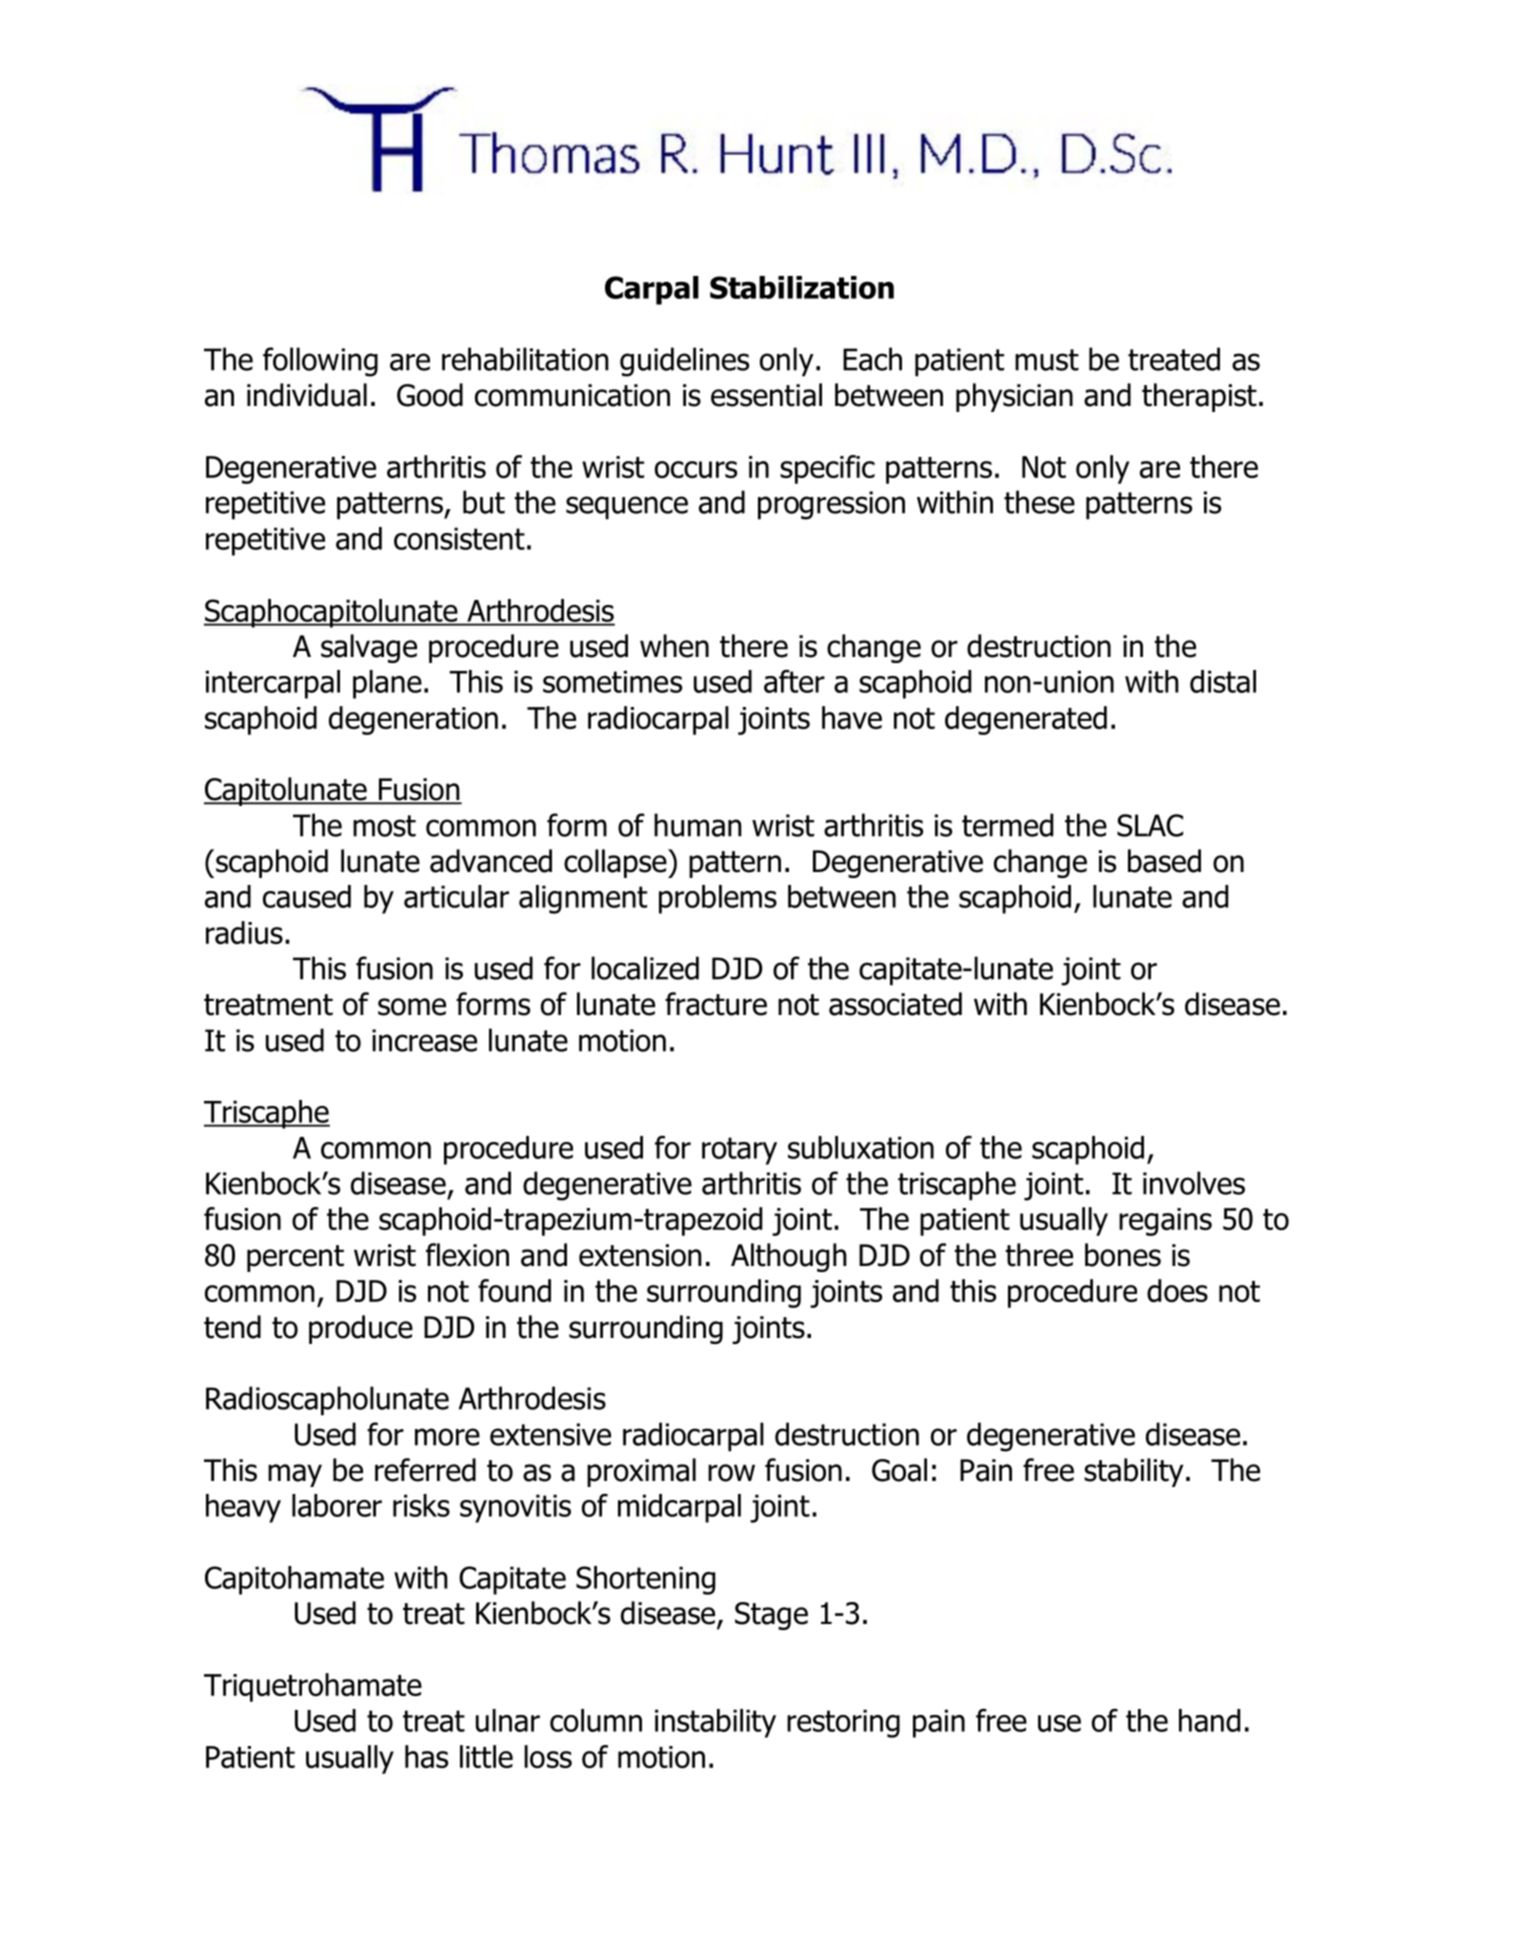 The width and height of the screenshot is (1514, 1959). What do you see at coordinates (674, 646) in the screenshot?
I see `when` at bounding box center [674, 646].
